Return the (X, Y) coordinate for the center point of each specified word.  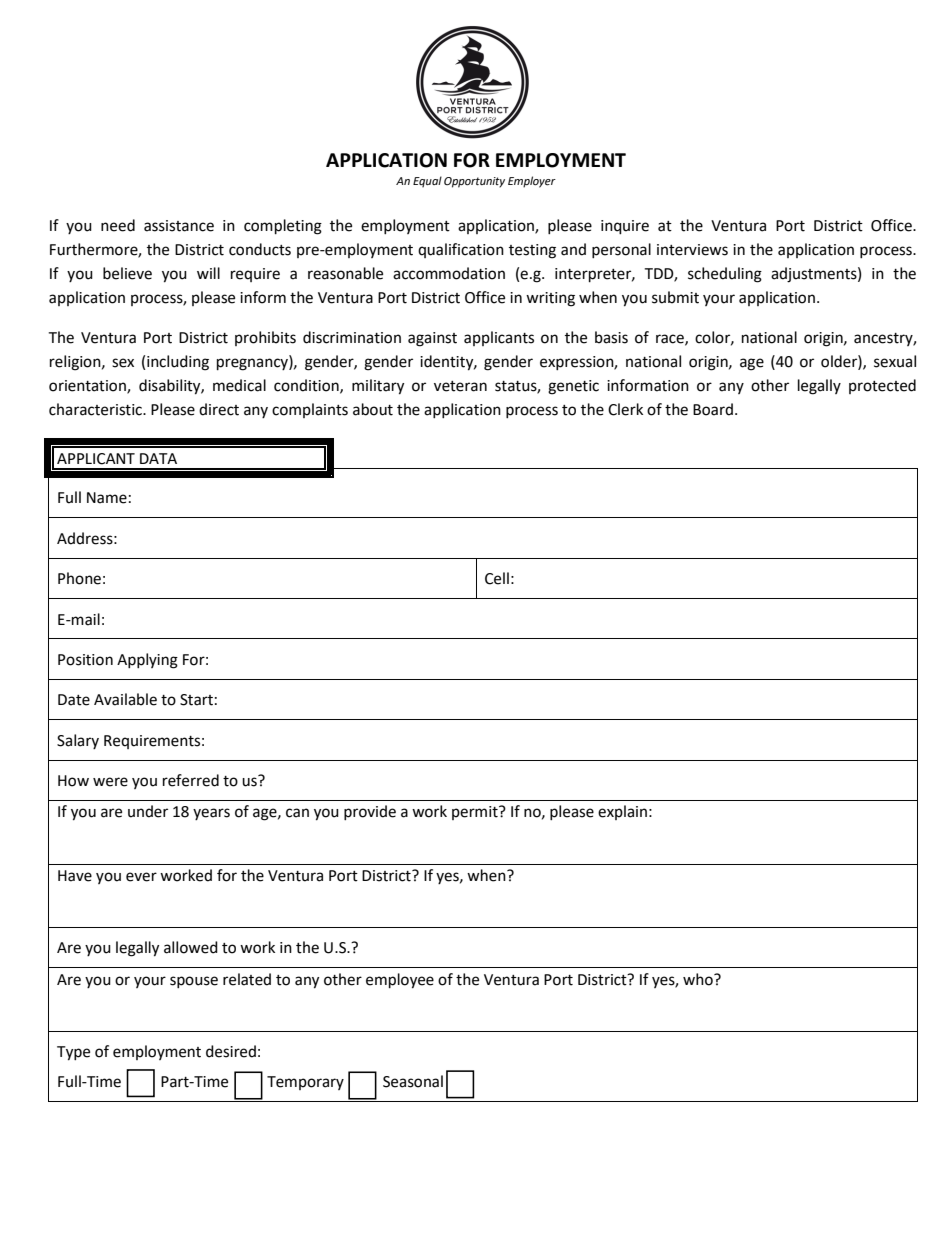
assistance (179, 226)
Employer (532, 182)
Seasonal (413, 1081)
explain (622, 812)
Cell (497, 578)
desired (231, 1051)
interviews (692, 250)
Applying (147, 661)
